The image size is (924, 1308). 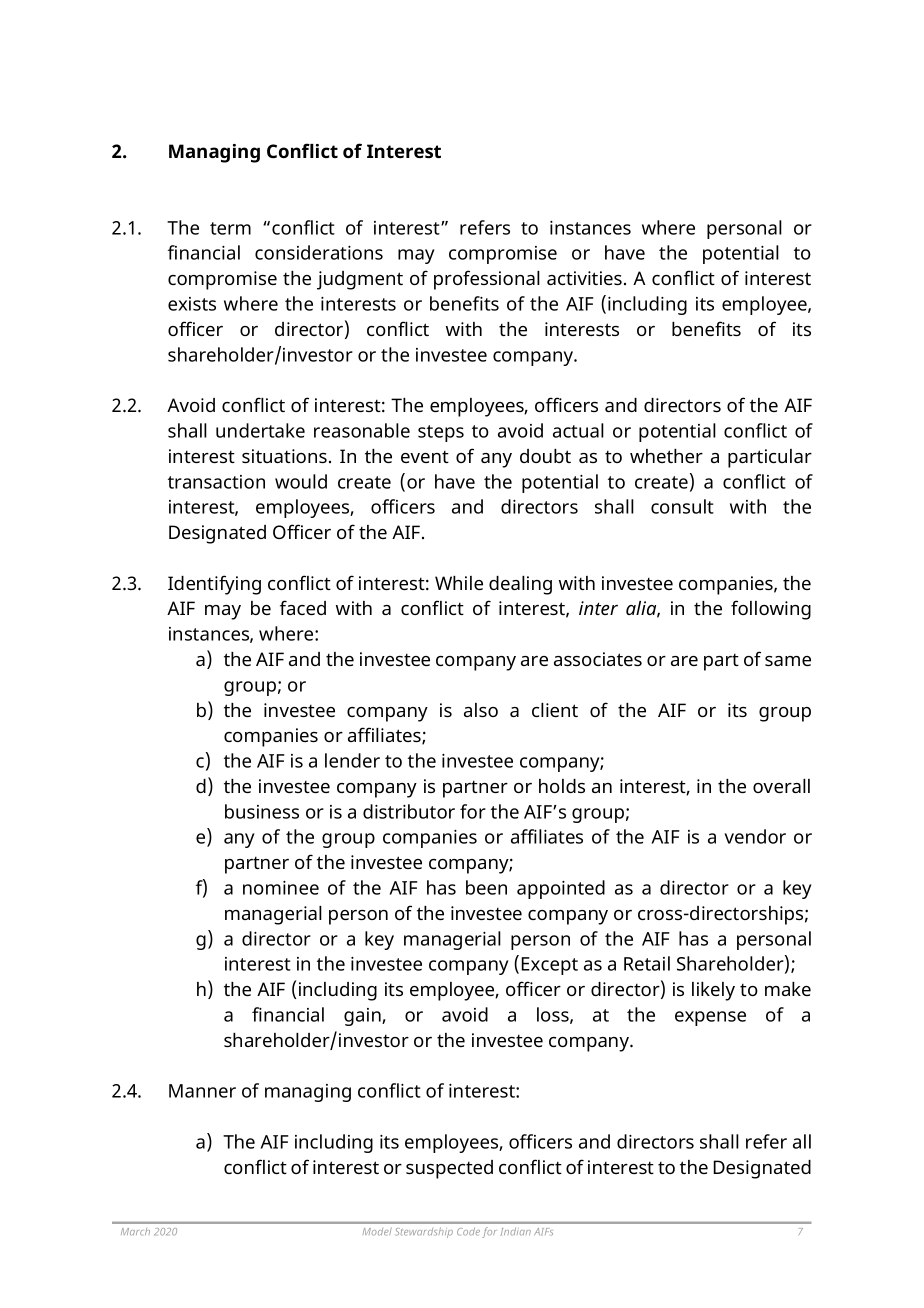 I want to click on professional, so click(x=487, y=280).
